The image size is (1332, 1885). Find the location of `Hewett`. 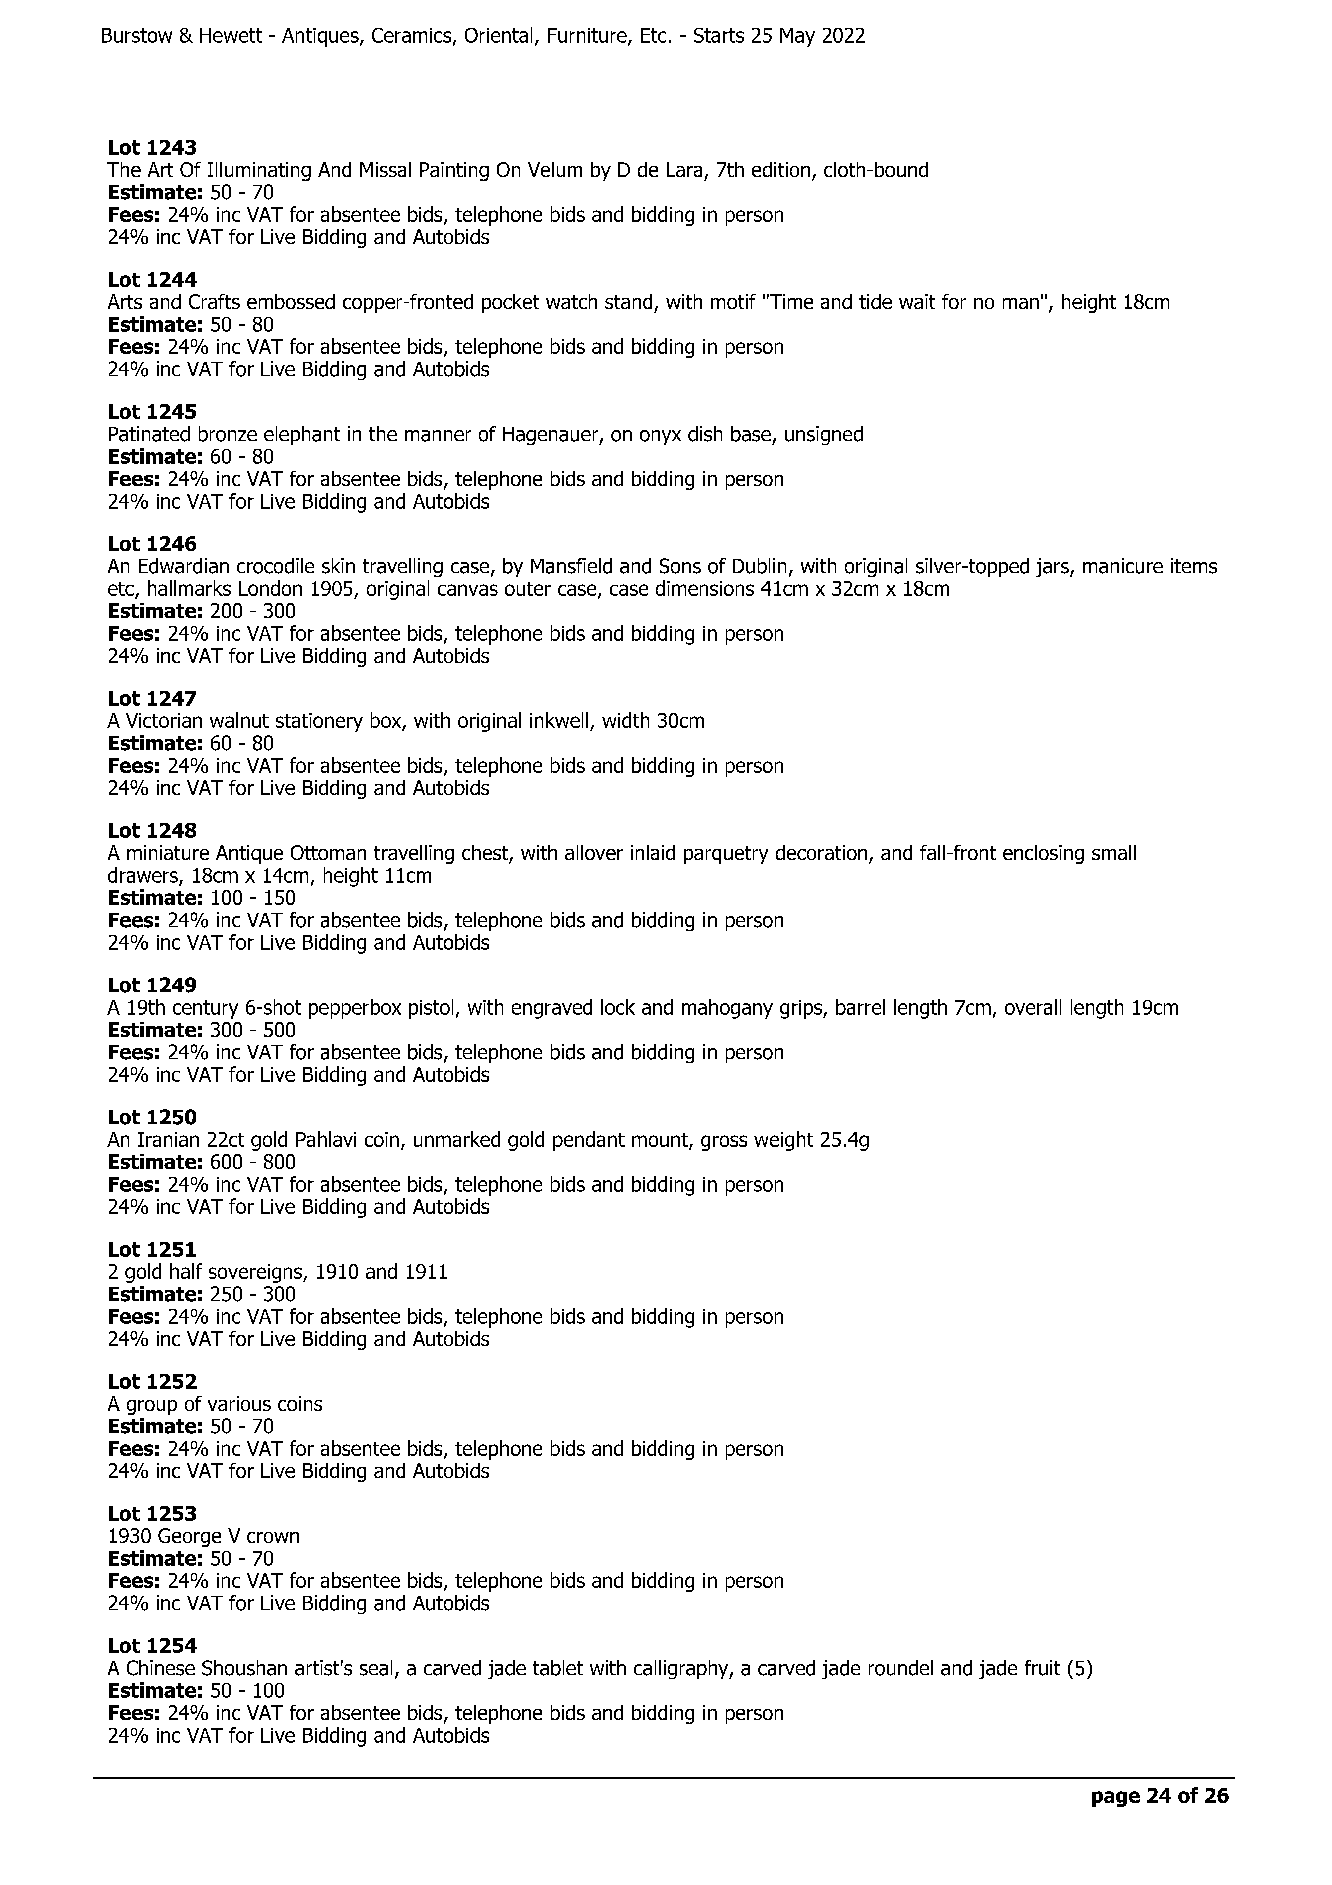

Hewett is located at coordinates (231, 35).
